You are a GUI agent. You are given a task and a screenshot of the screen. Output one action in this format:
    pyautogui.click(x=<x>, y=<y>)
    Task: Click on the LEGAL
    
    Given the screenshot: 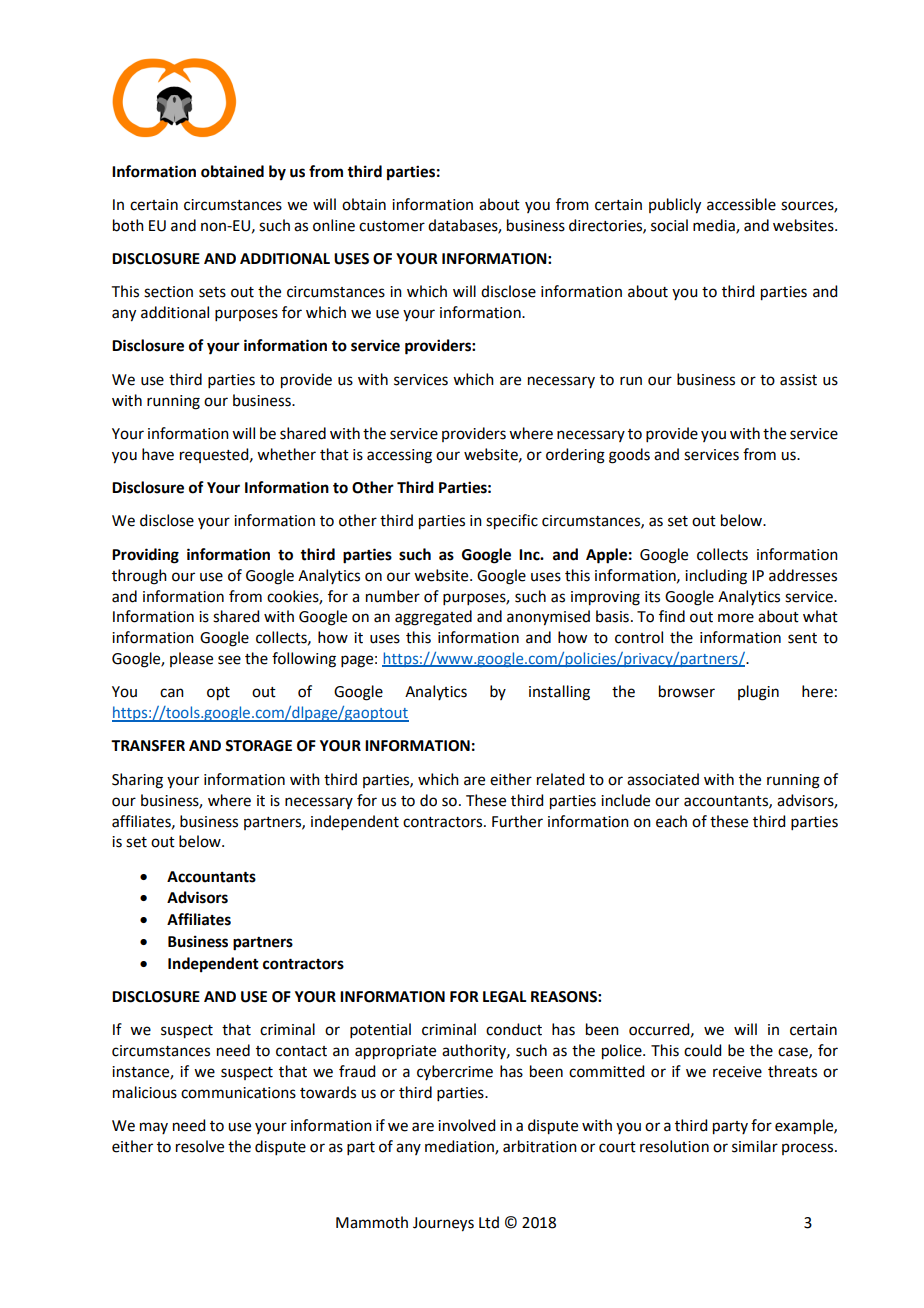 What is the action you would take?
    pyautogui.click(x=505, y=997)
